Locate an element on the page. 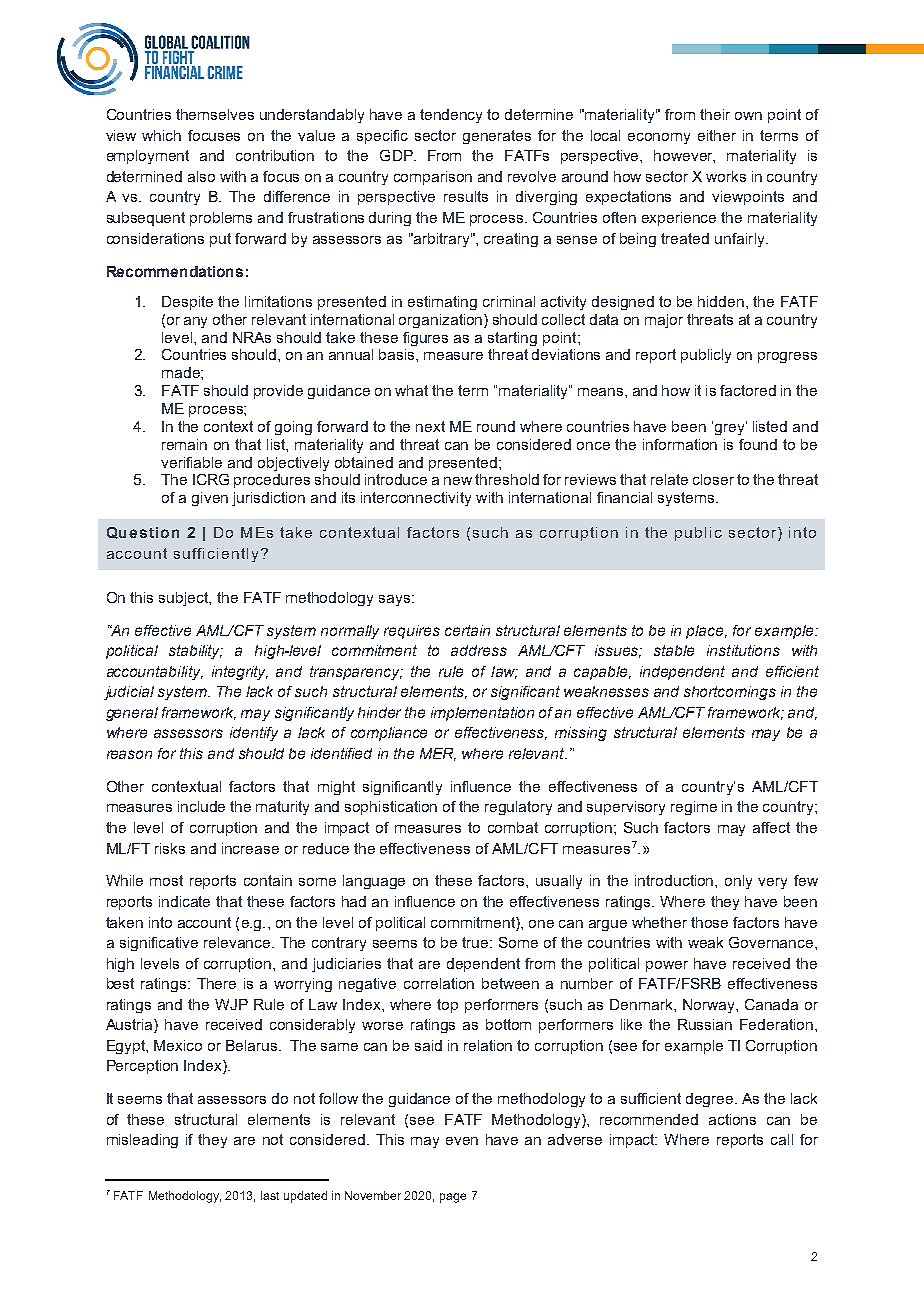 The height and width of the page is (1308, 924). either is located at coordinates (717, 135).
